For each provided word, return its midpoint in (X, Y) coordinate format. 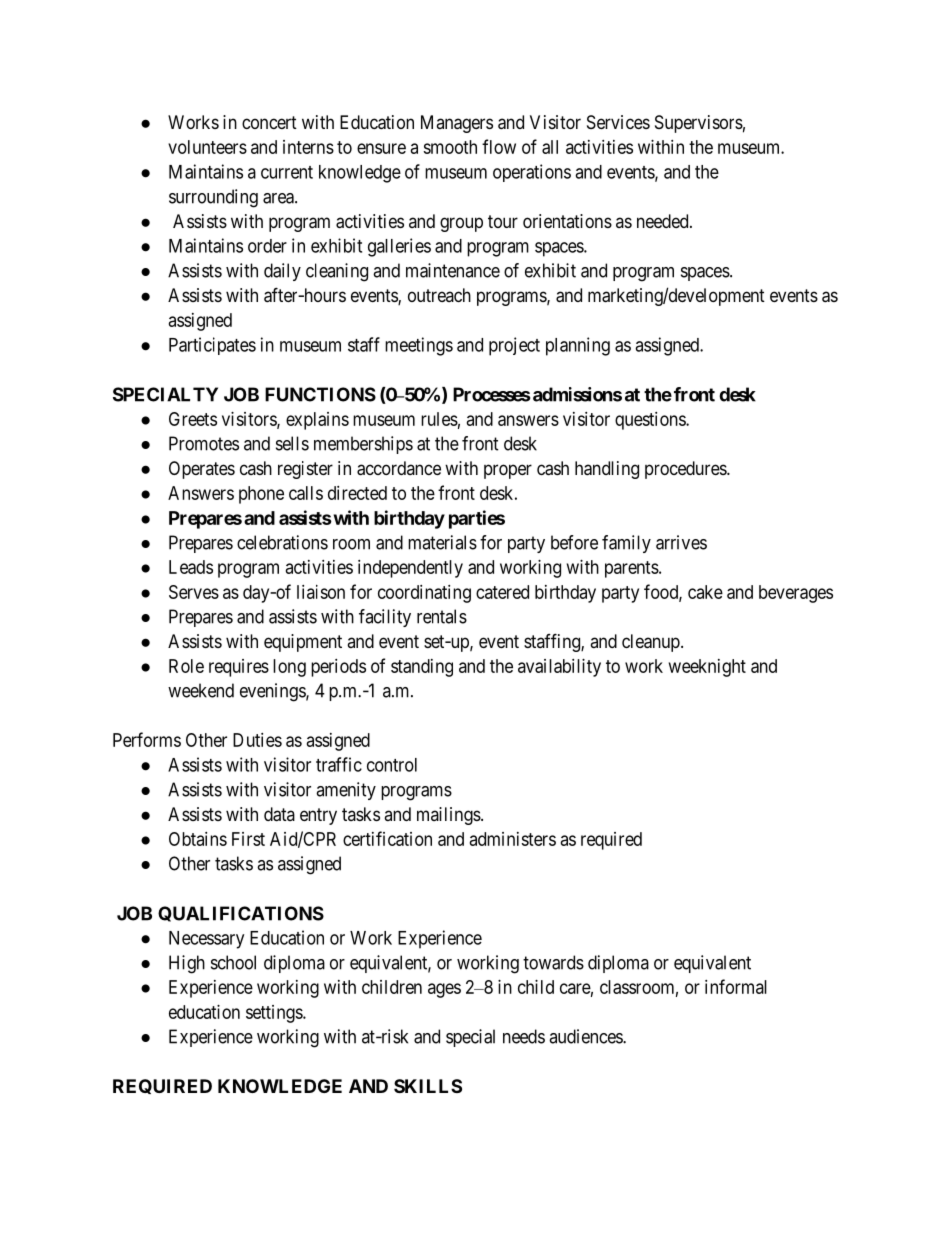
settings (275, 1014)
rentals (442, 616)
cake (705, 592)
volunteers (207, 147)
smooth (450, 147)
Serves (194, 592)
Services (618, 122)
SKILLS (428, 1086)
